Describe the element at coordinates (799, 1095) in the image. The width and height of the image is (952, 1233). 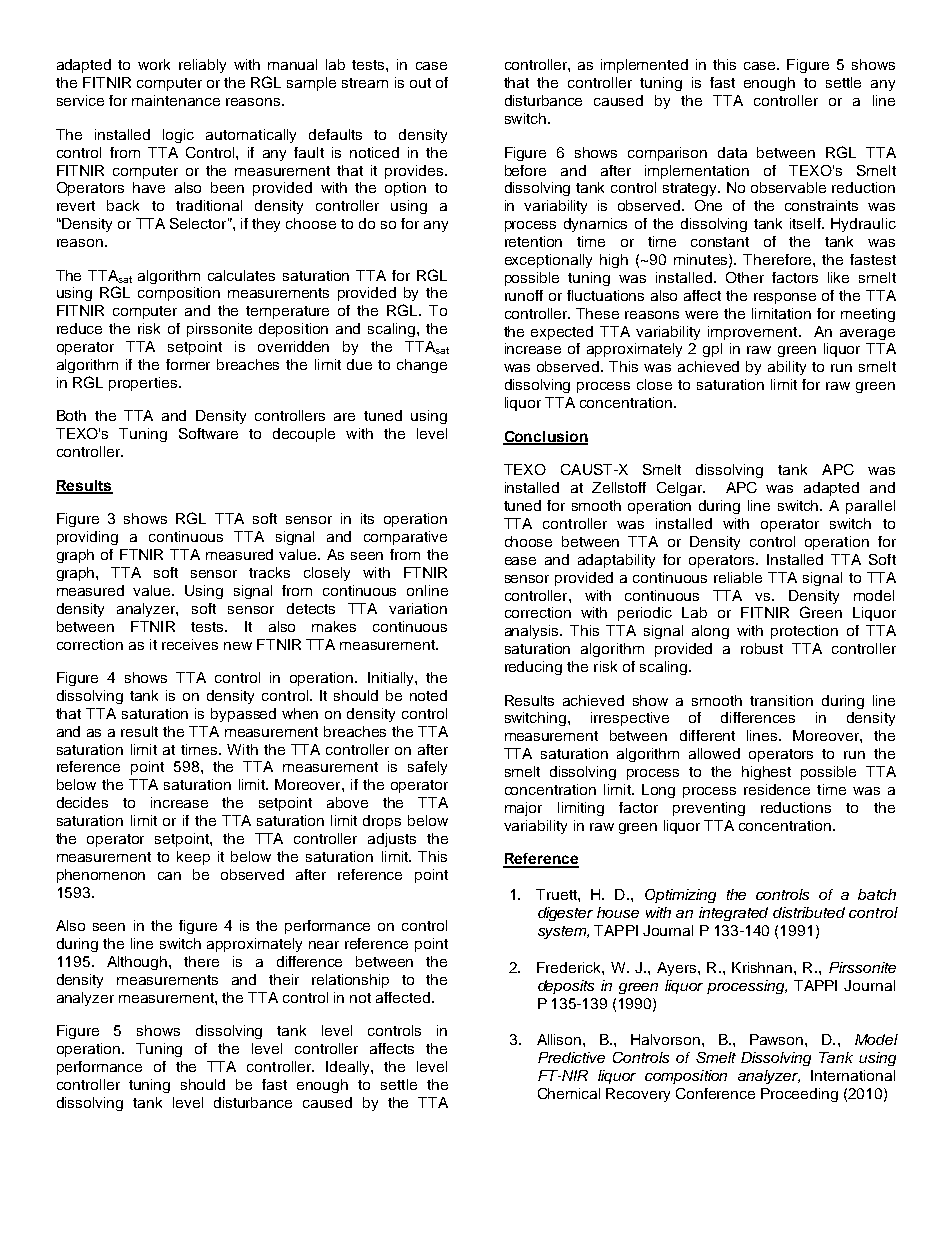
I see `Proceeding` at that location.
